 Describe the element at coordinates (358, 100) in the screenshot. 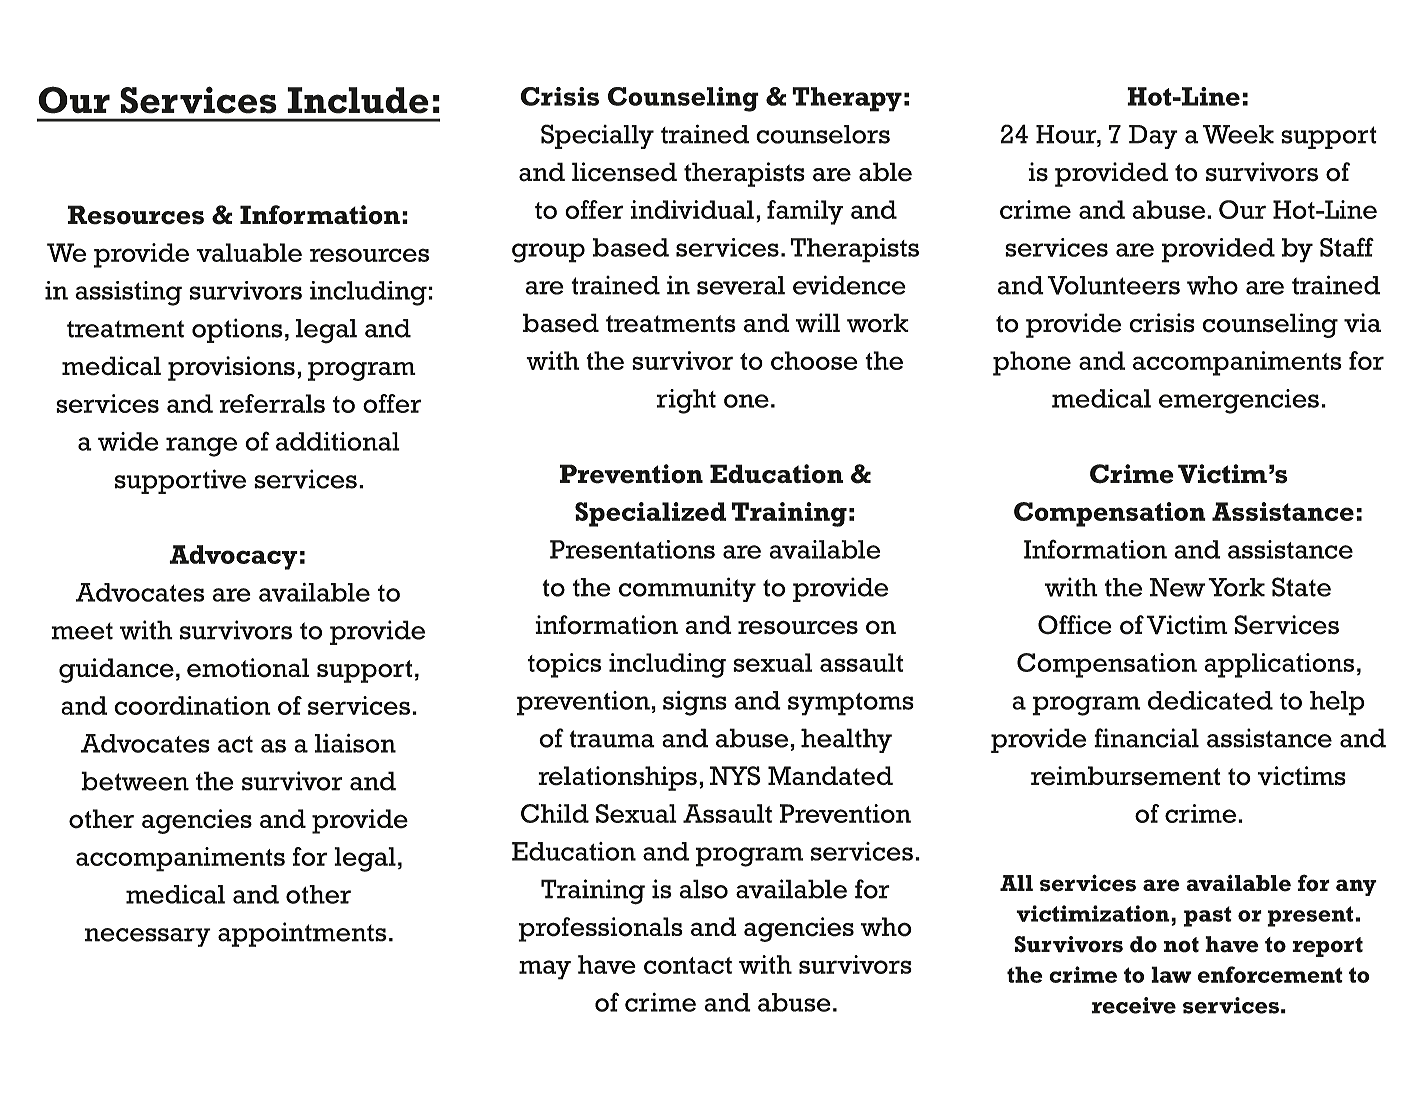

I see `Include` at that location.
